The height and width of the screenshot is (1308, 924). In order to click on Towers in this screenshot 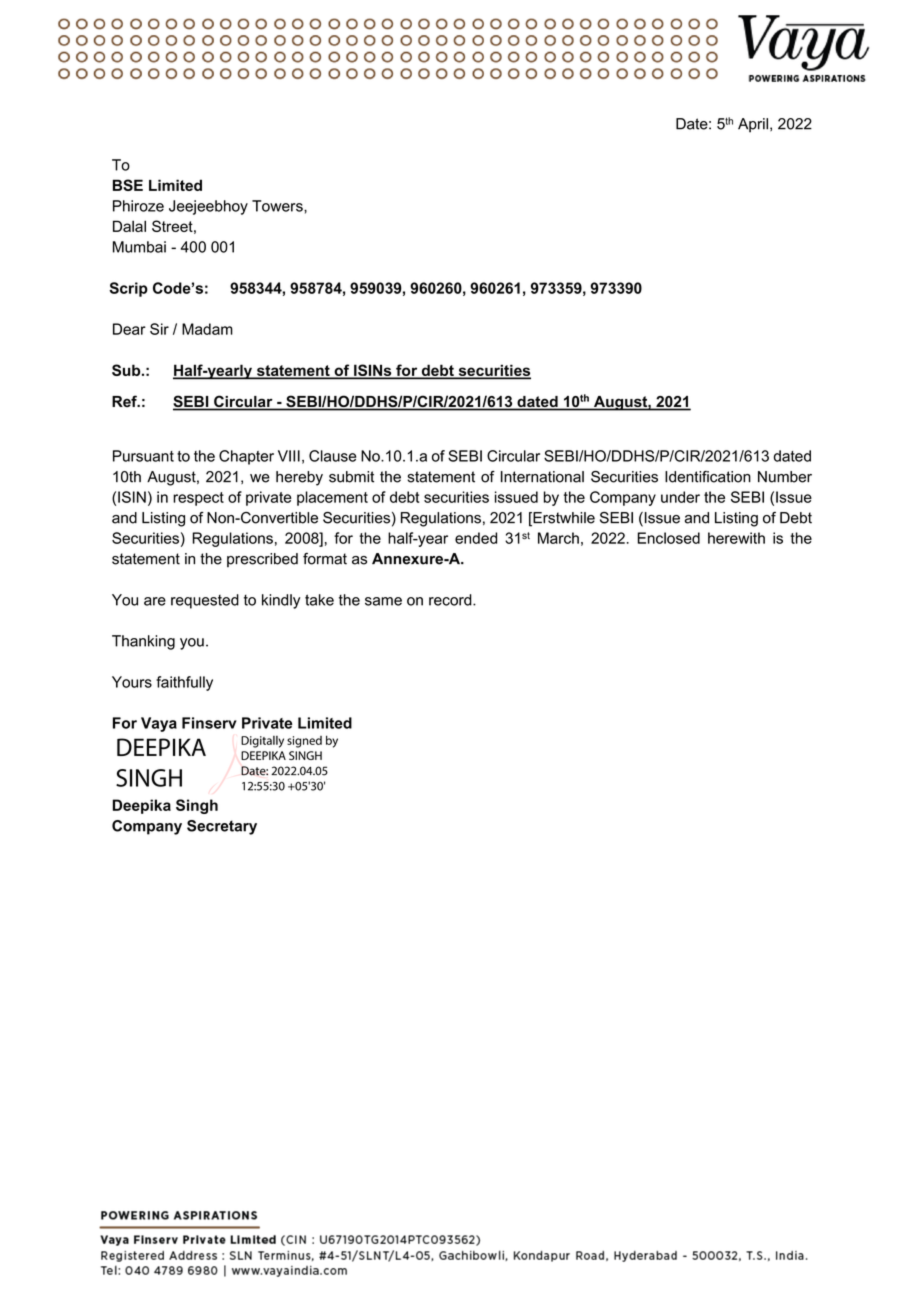, I will do `click(278, 206)`.
